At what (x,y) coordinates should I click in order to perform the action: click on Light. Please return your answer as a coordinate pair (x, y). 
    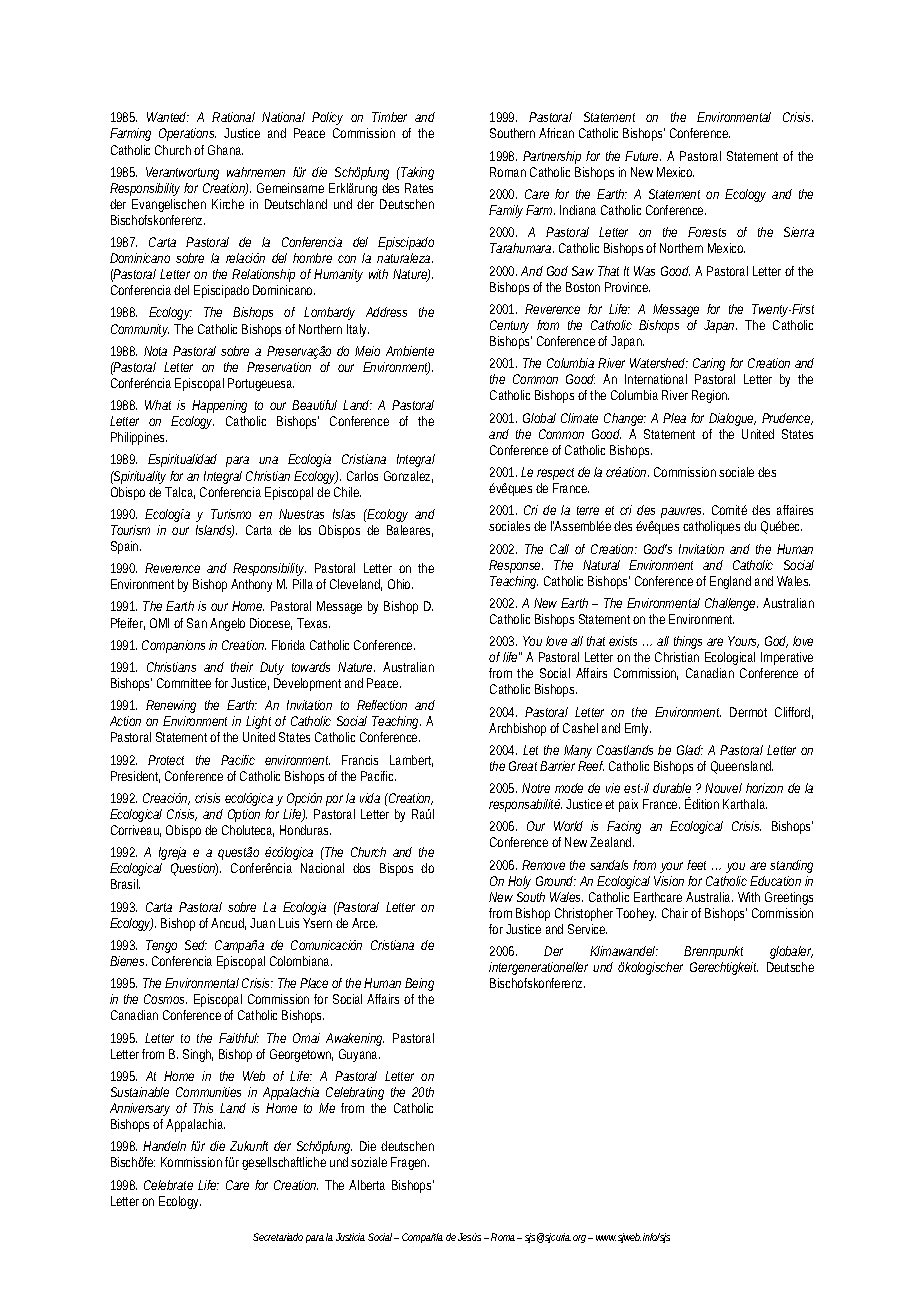
    Looking at the image, I should click on (261, 724).
